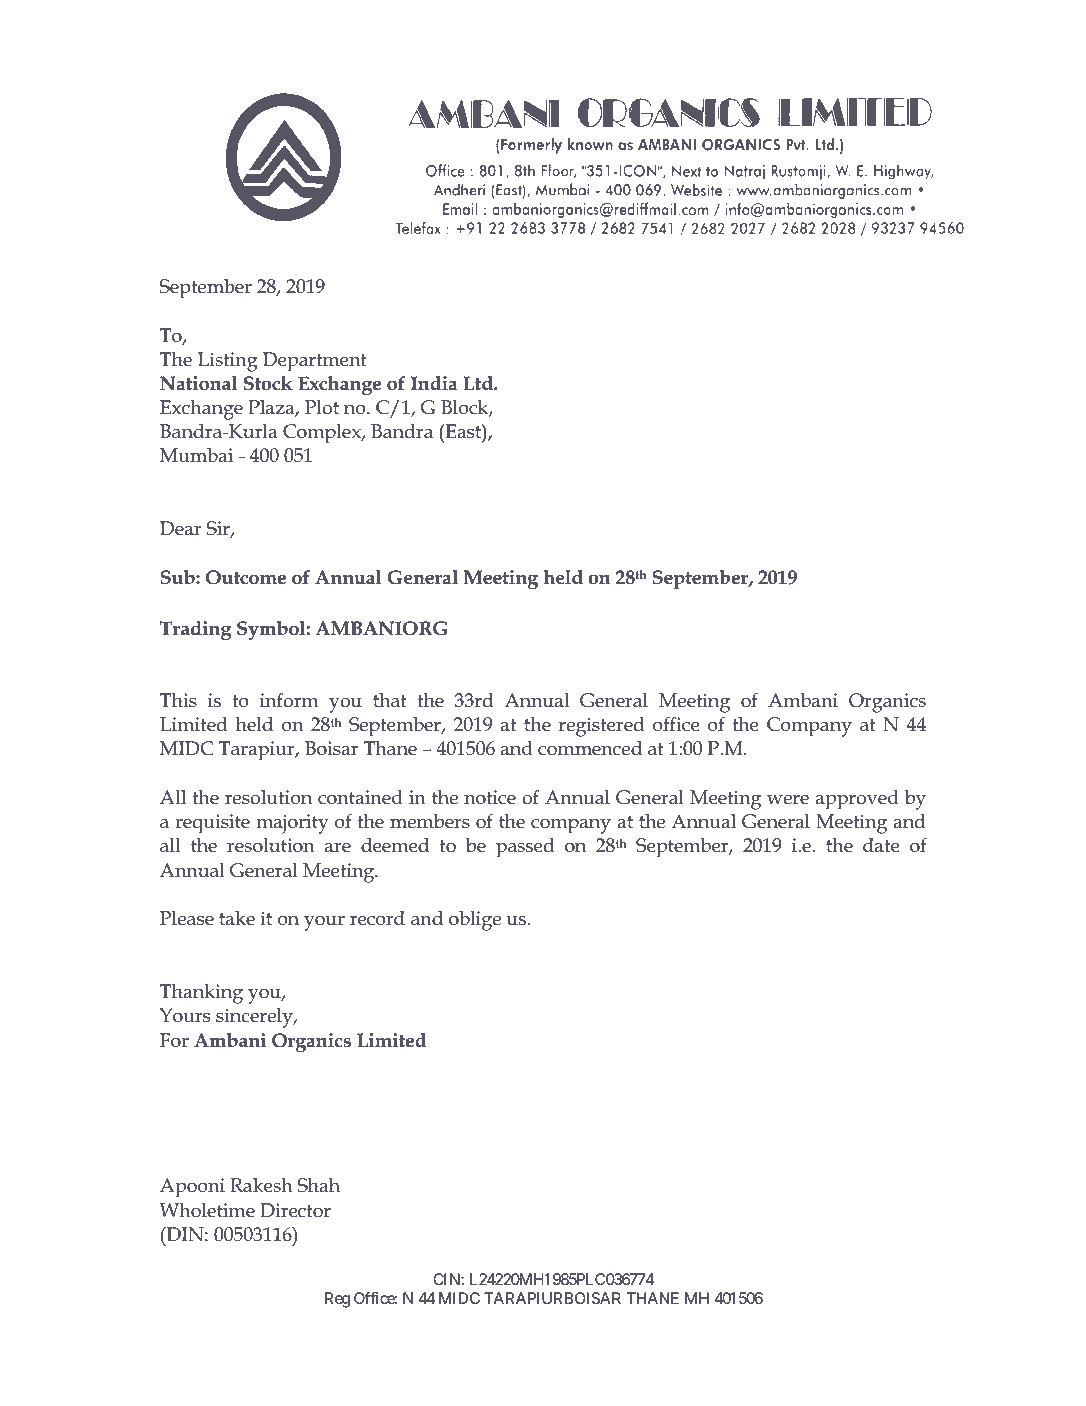  I want to click on Shah, so click(318, 1185).
